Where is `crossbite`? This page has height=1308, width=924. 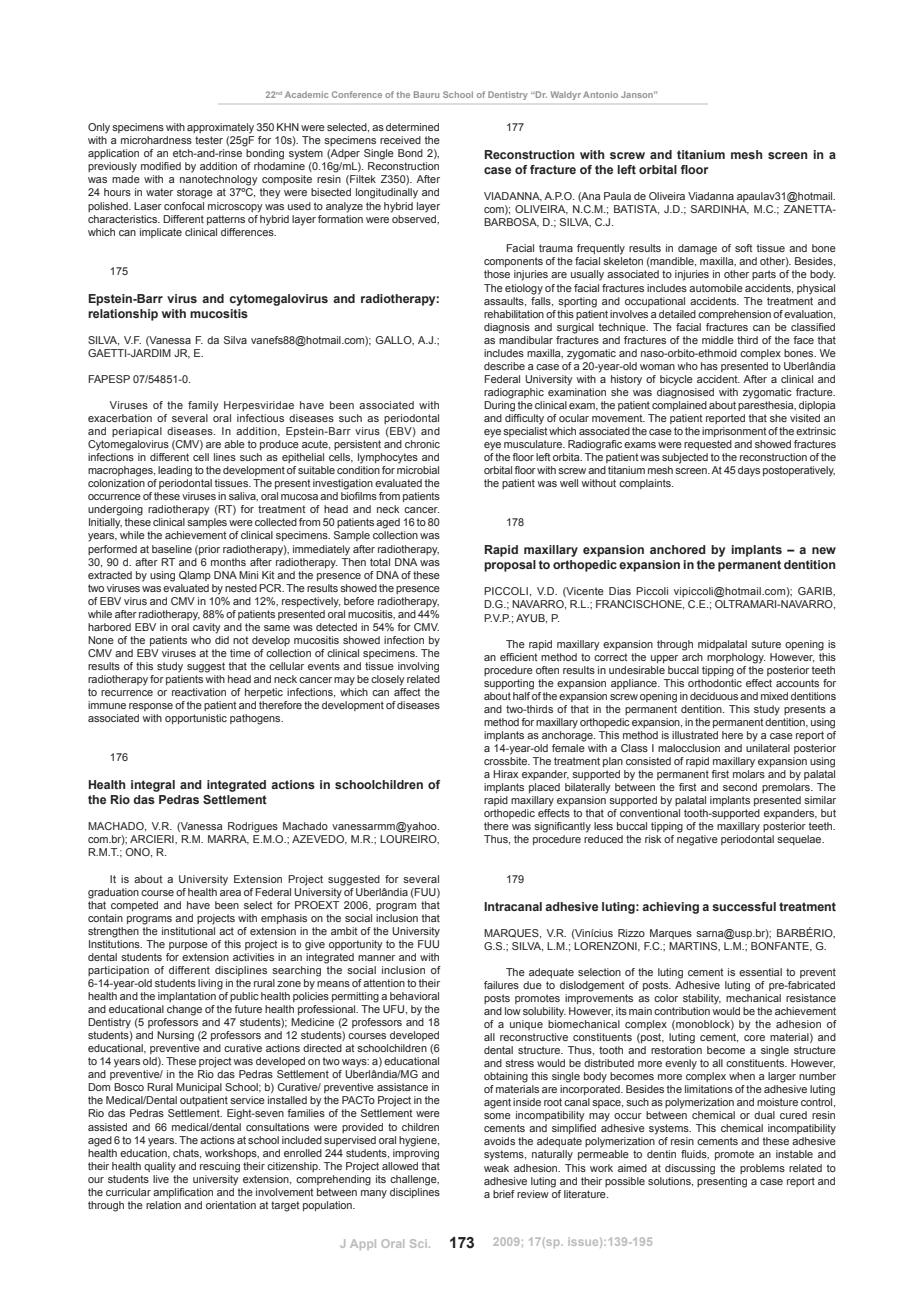
crossbite is located at coordinates (507, 761).
